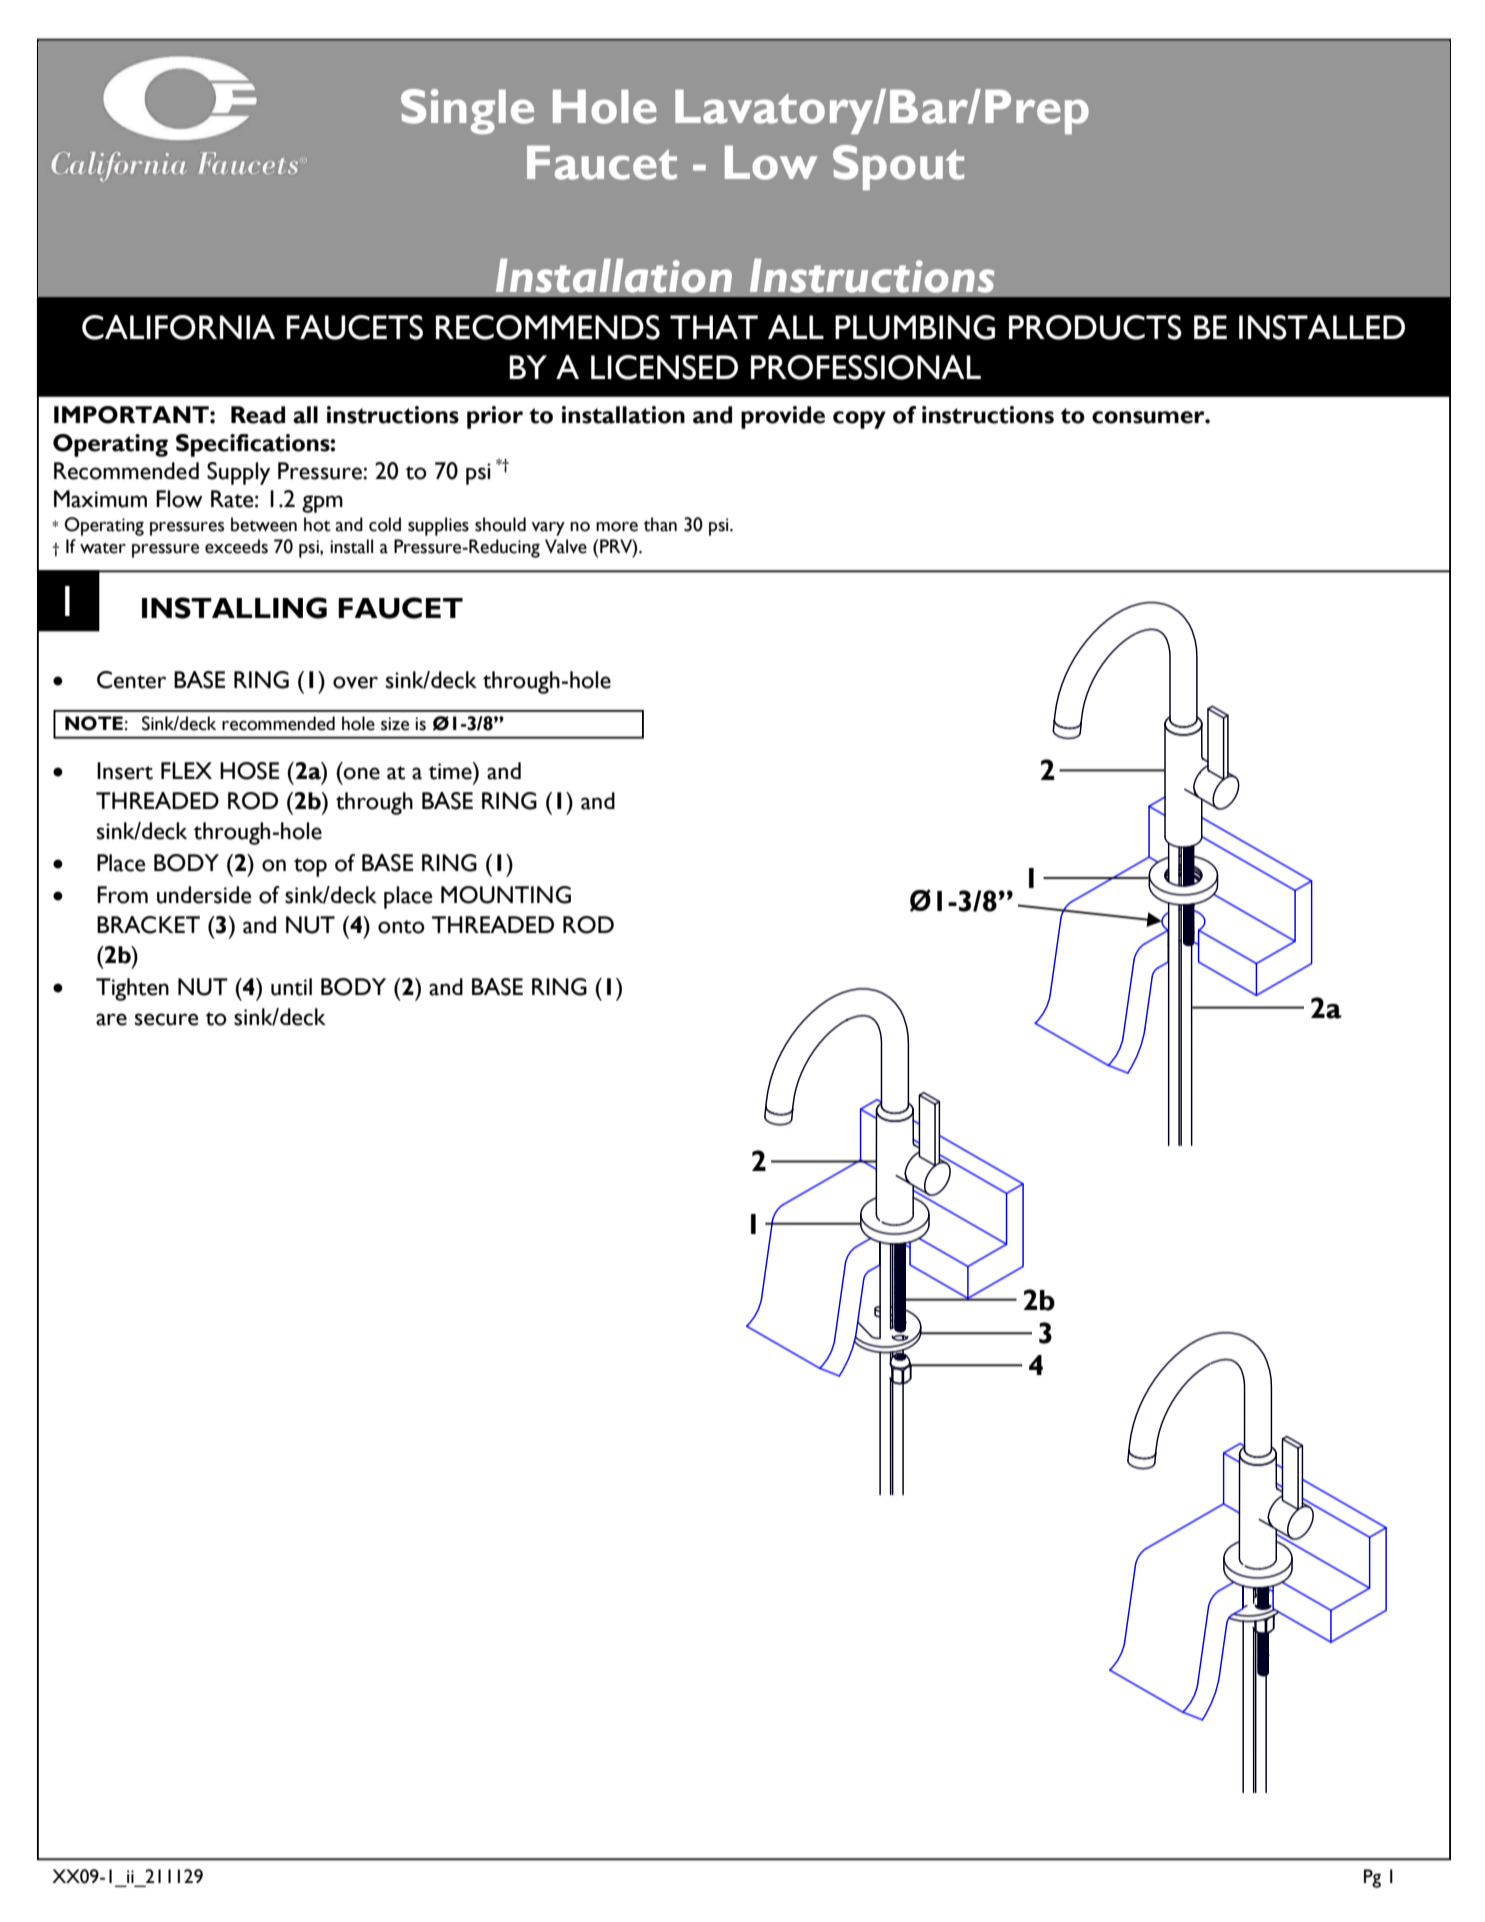  I want to click on onto, so click(401, 927).
